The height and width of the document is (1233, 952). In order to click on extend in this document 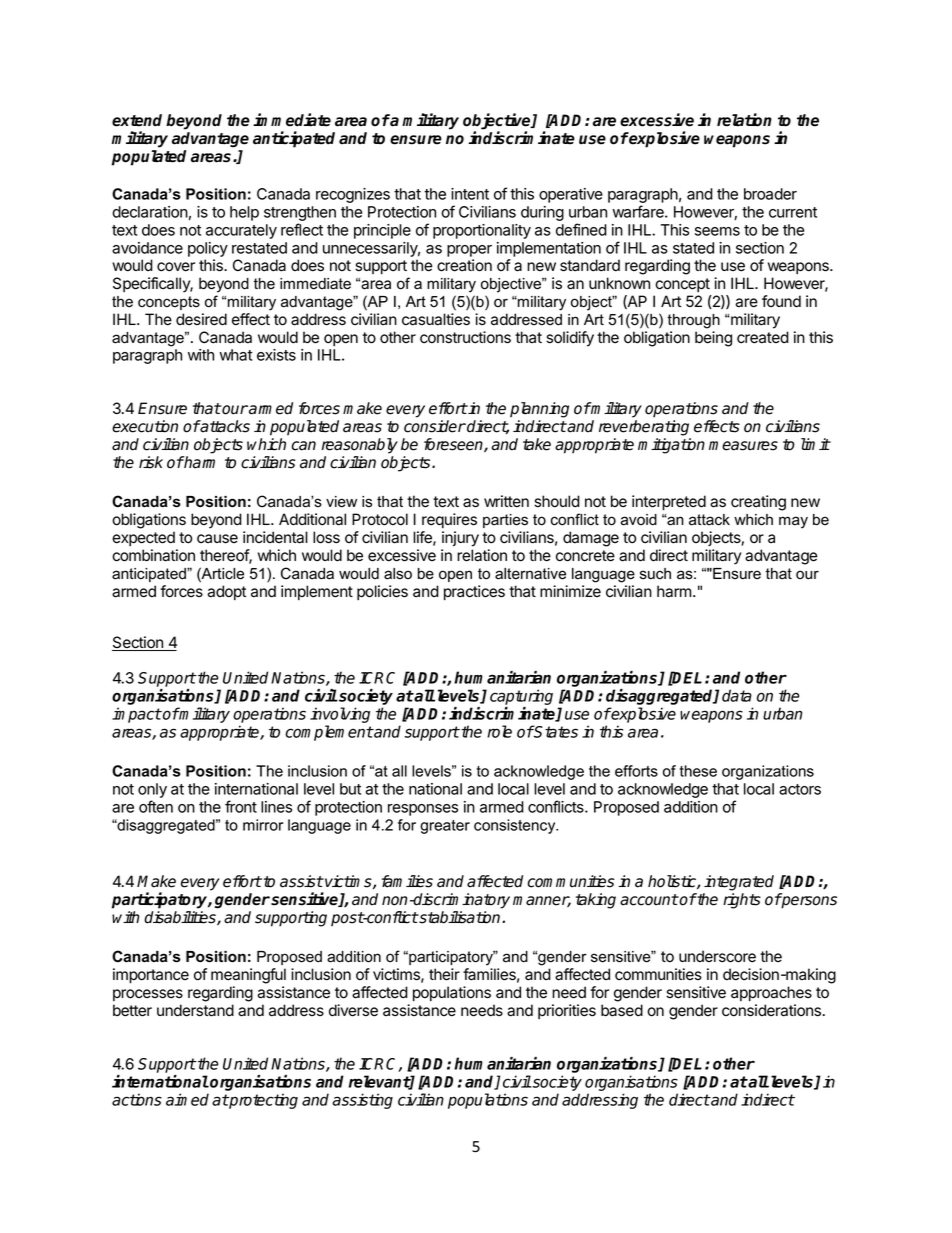, I will do `click(137, 120)`.
